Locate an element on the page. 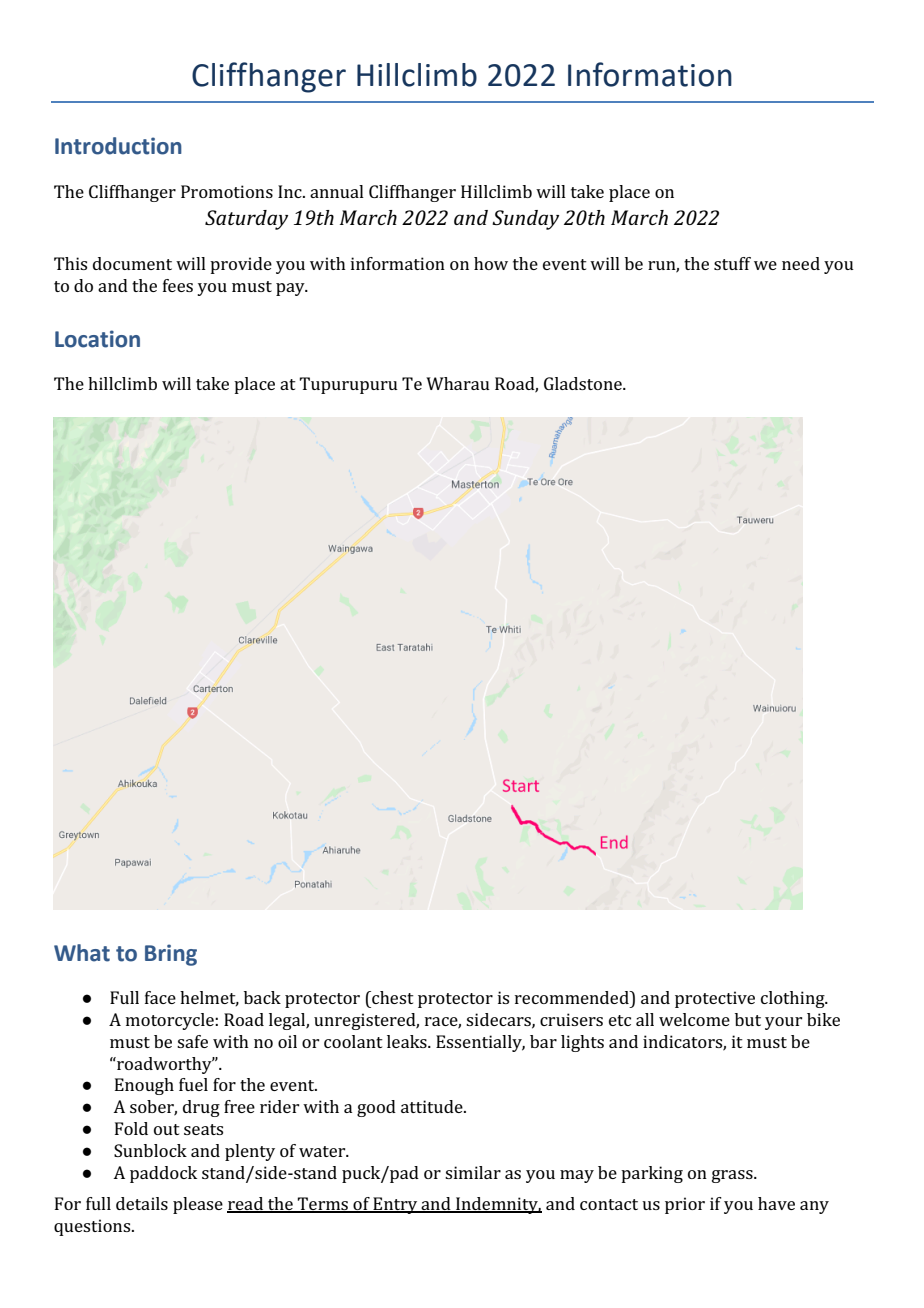 This page has height=1308, width=924. Introduction is located at coordinates (118, 146).
